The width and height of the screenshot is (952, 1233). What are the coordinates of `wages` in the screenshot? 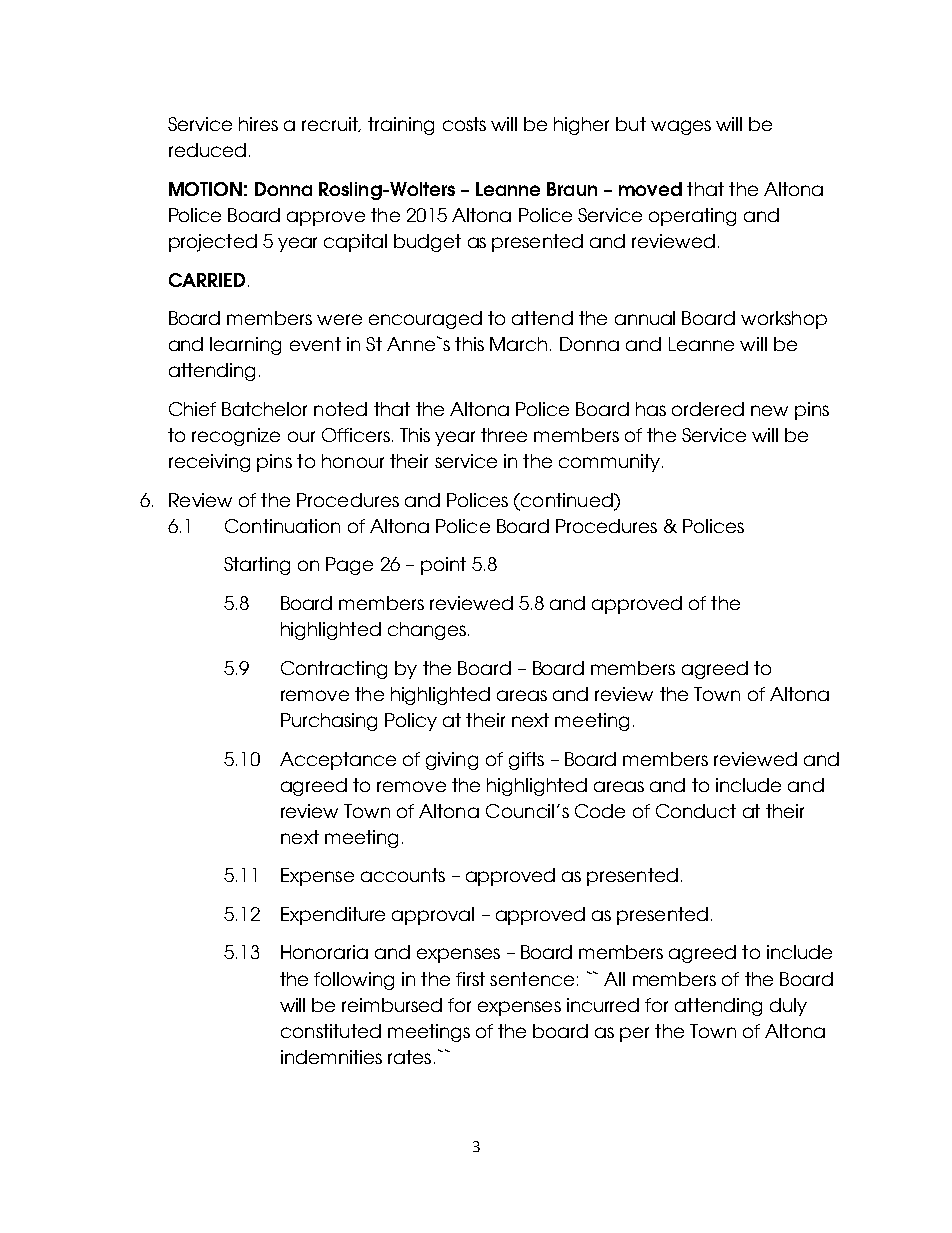 It's located at (681, 127).
